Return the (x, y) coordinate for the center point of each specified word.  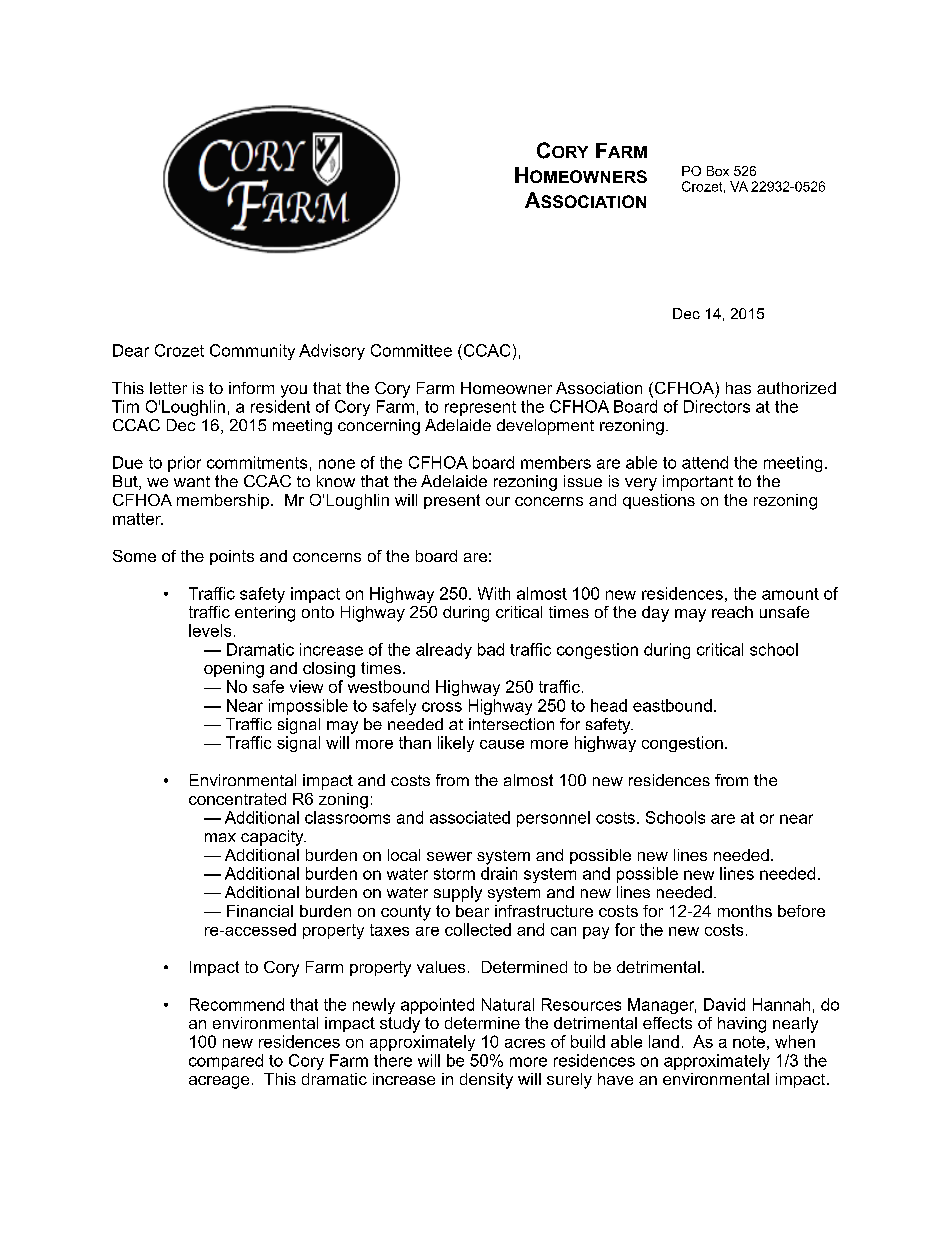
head (609, 705)
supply (458, 894)
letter (168, 388)
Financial (260, 911)
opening (234, 670)
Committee (411, 350)
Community (252, 352)
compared (226, 1062)
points (232, 557)
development (545, 427)
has (738, 388)
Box (718, 171)
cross (442, 707)
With (494, 593)
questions (659, 501)
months (745, 911)
